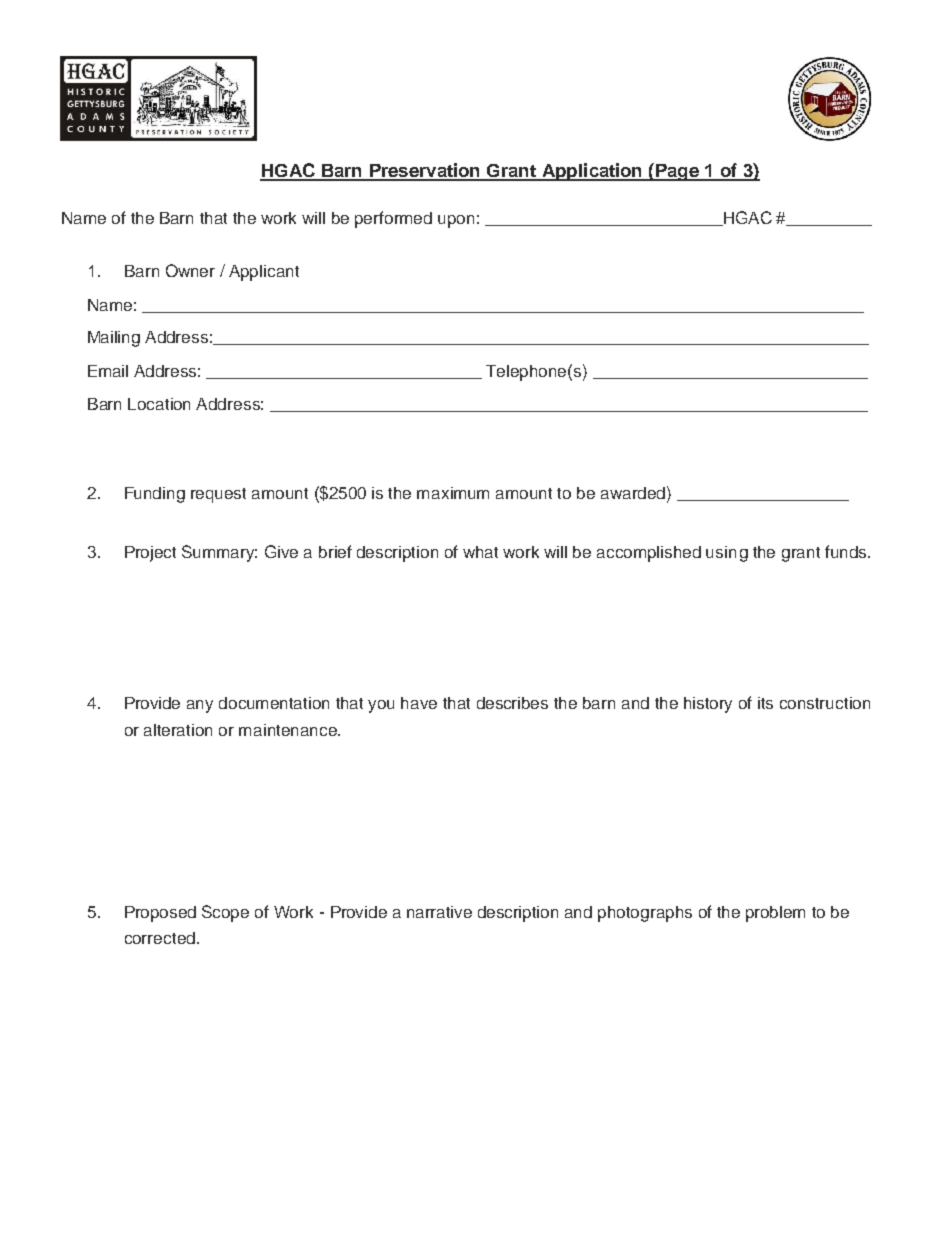 The height and width of the image is (1233, 952). Describe the element at coordinates (677, 172) in the image. I see `Page` at that location.
